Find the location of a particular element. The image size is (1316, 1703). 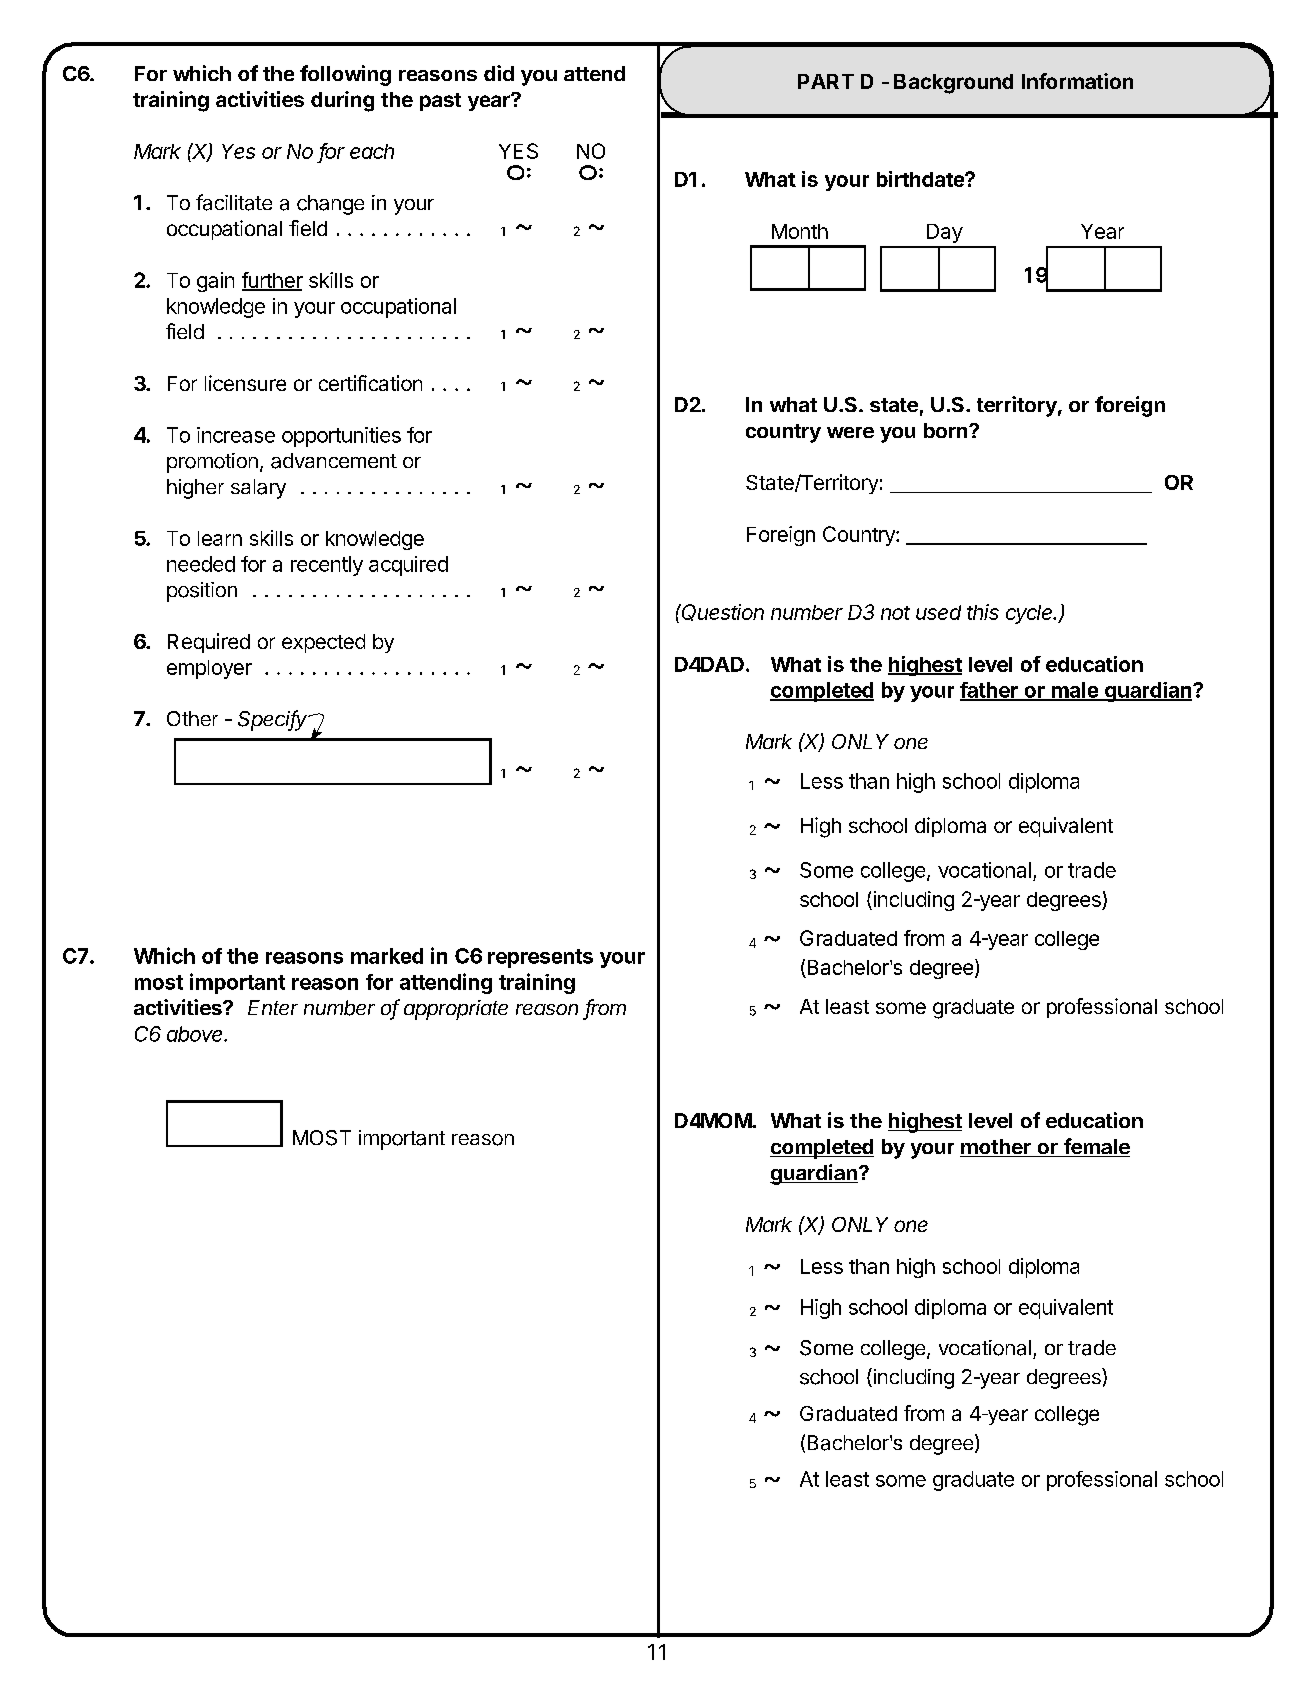

Enter is located at coordinates (273, 1007).
